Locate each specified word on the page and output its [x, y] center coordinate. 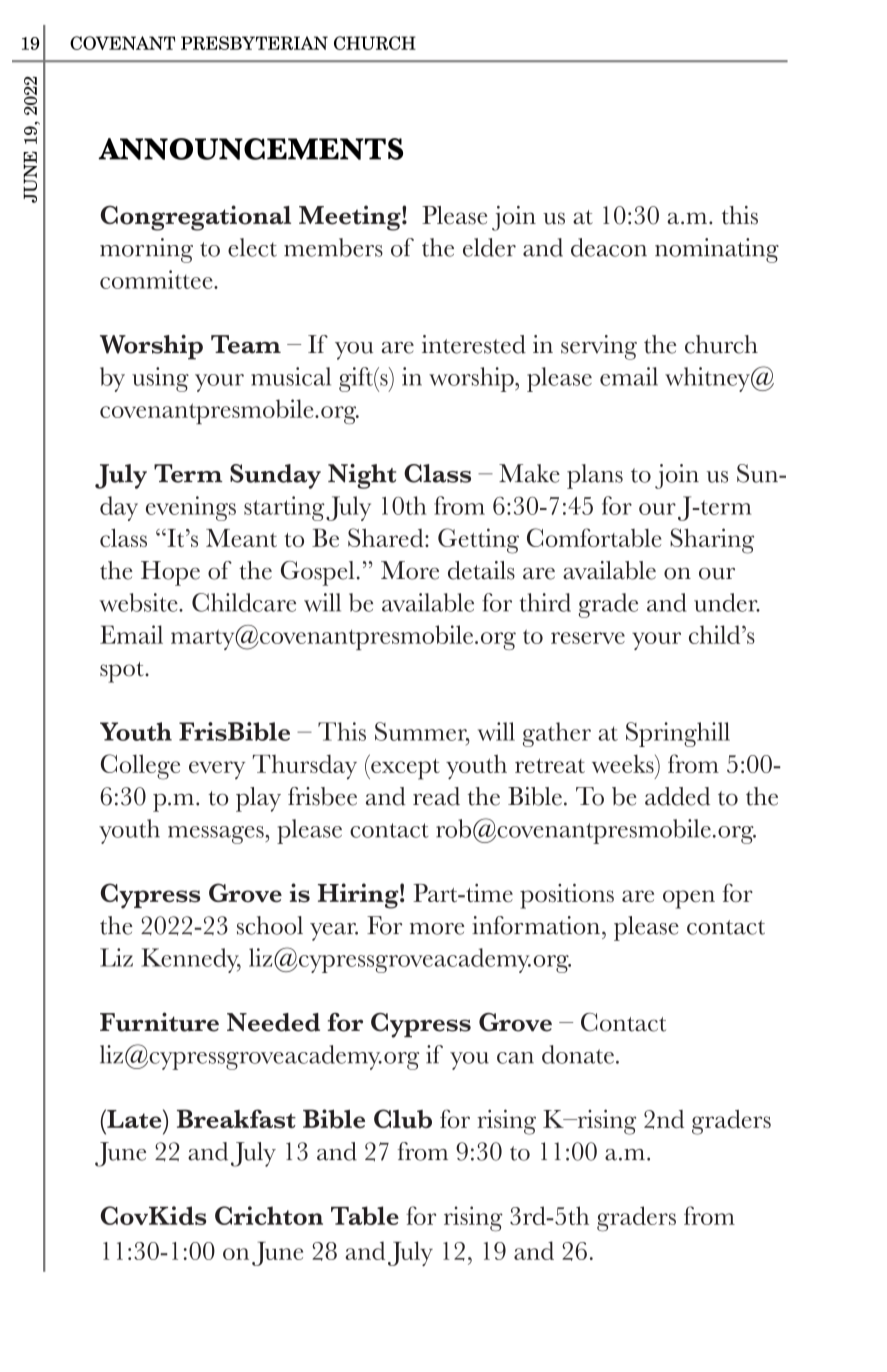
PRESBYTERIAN [254, 43]
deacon [609, 247]
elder [489, 247]
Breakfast [236, 1118]
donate [578, 1054]
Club [403, 1119]
